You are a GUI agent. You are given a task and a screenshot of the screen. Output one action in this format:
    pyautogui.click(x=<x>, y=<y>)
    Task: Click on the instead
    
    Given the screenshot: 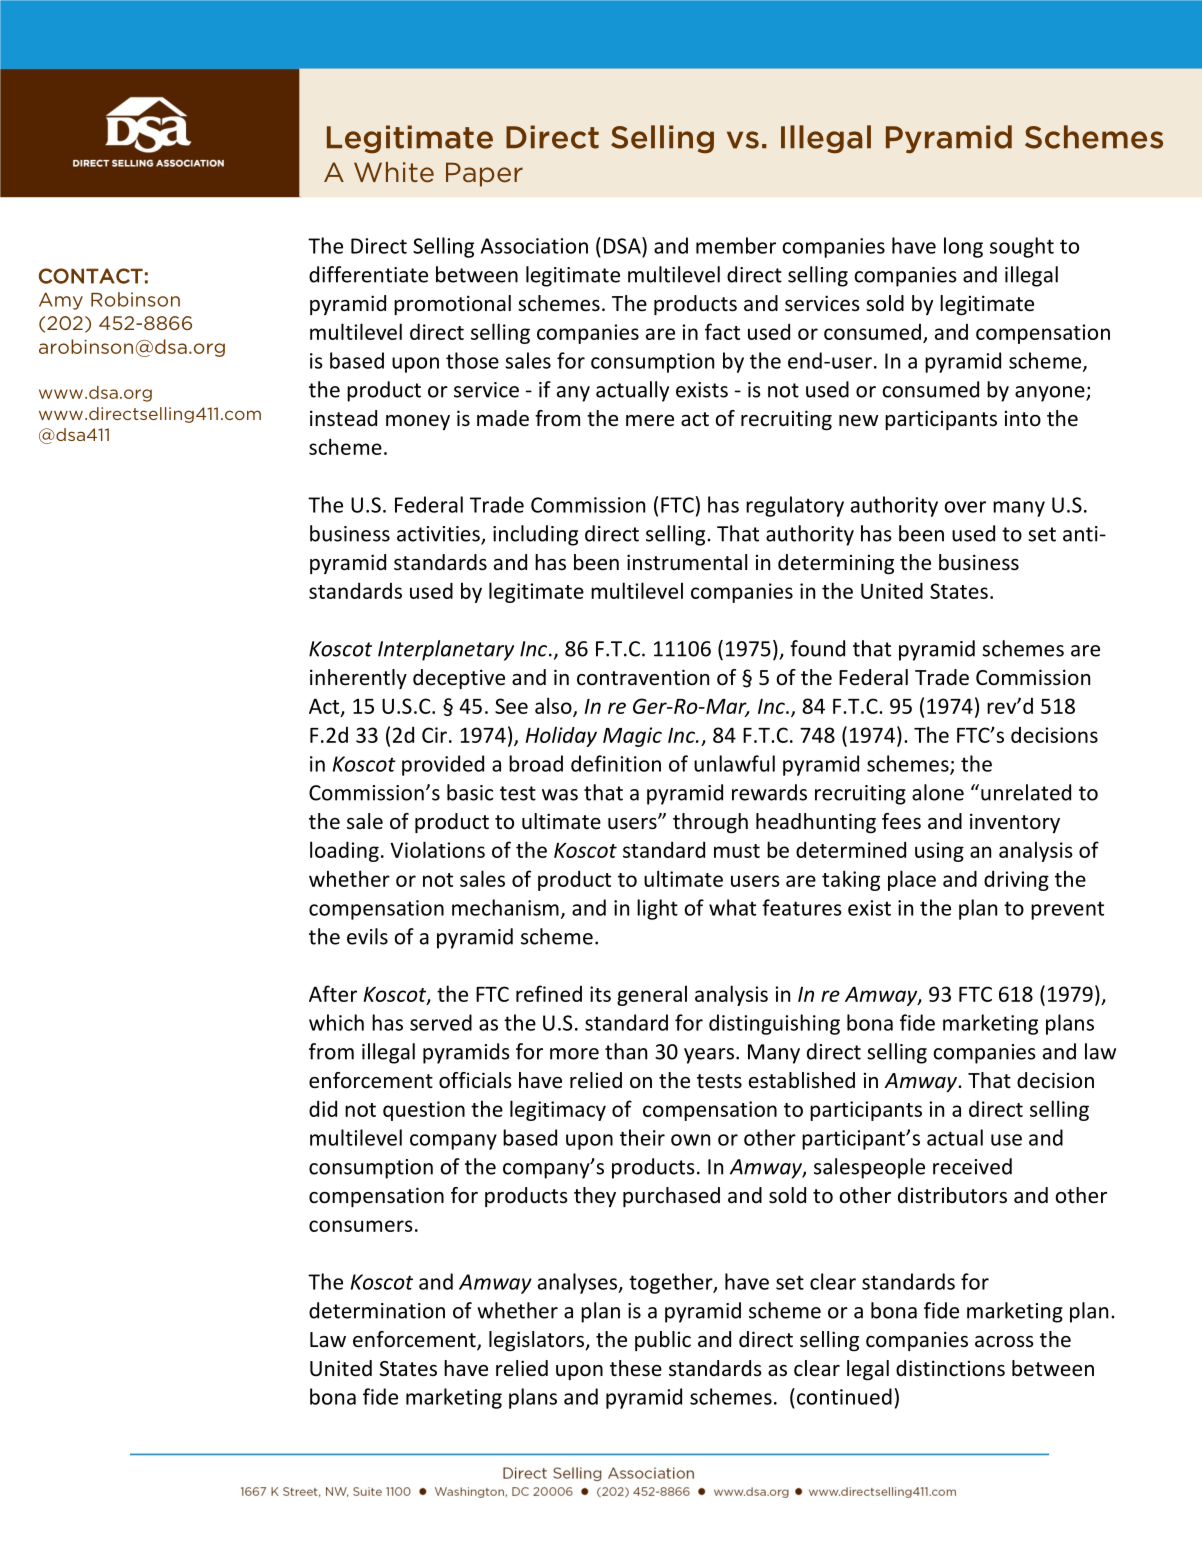 What is the action you would take?
    pyautogui.click(x=343, y=418)
